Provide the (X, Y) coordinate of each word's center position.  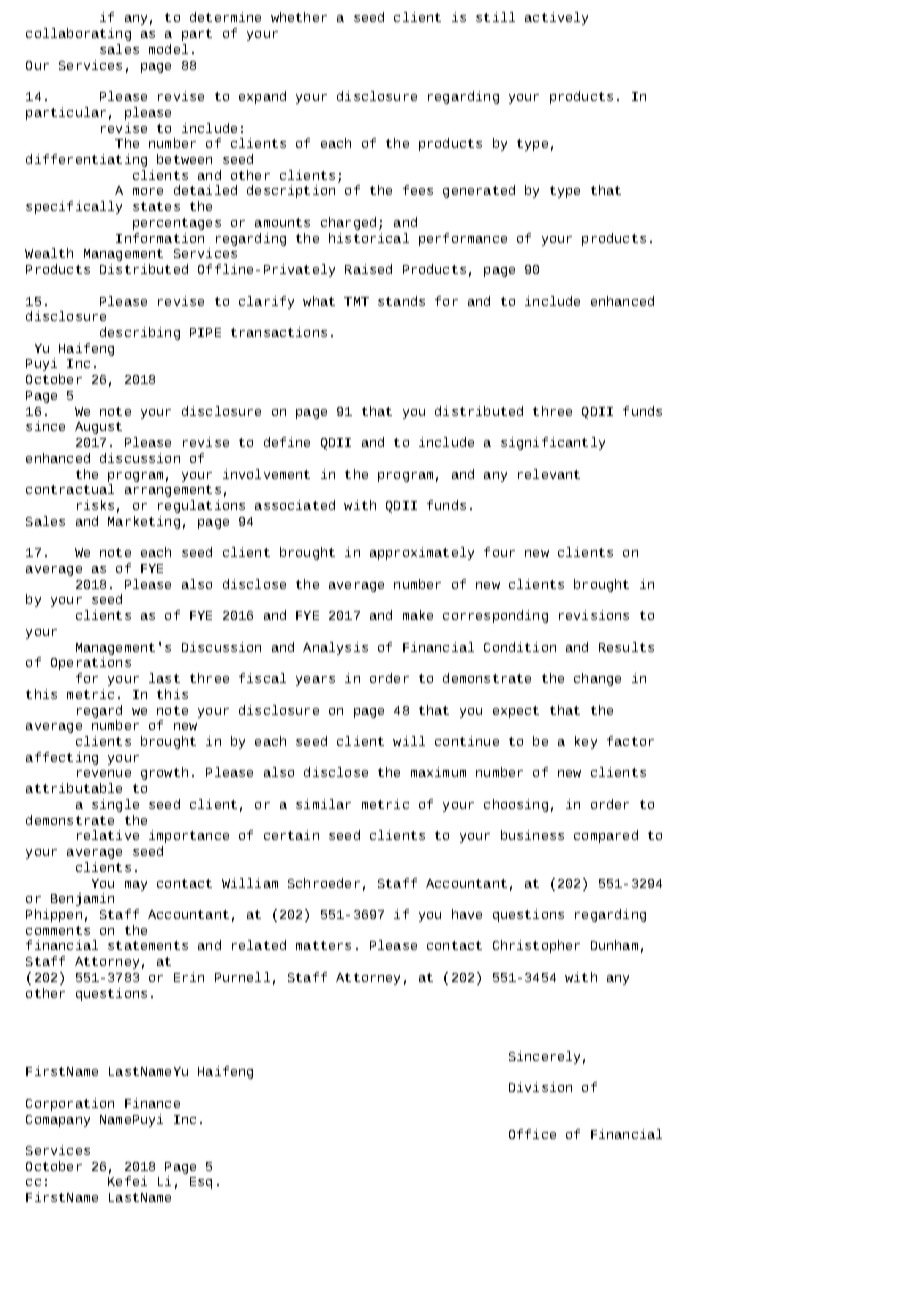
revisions (594, 615)
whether (299, 17)
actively (556, 18)
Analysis (335, 648)
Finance (152, 1103)
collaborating (78, 34)
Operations (91, 663)
